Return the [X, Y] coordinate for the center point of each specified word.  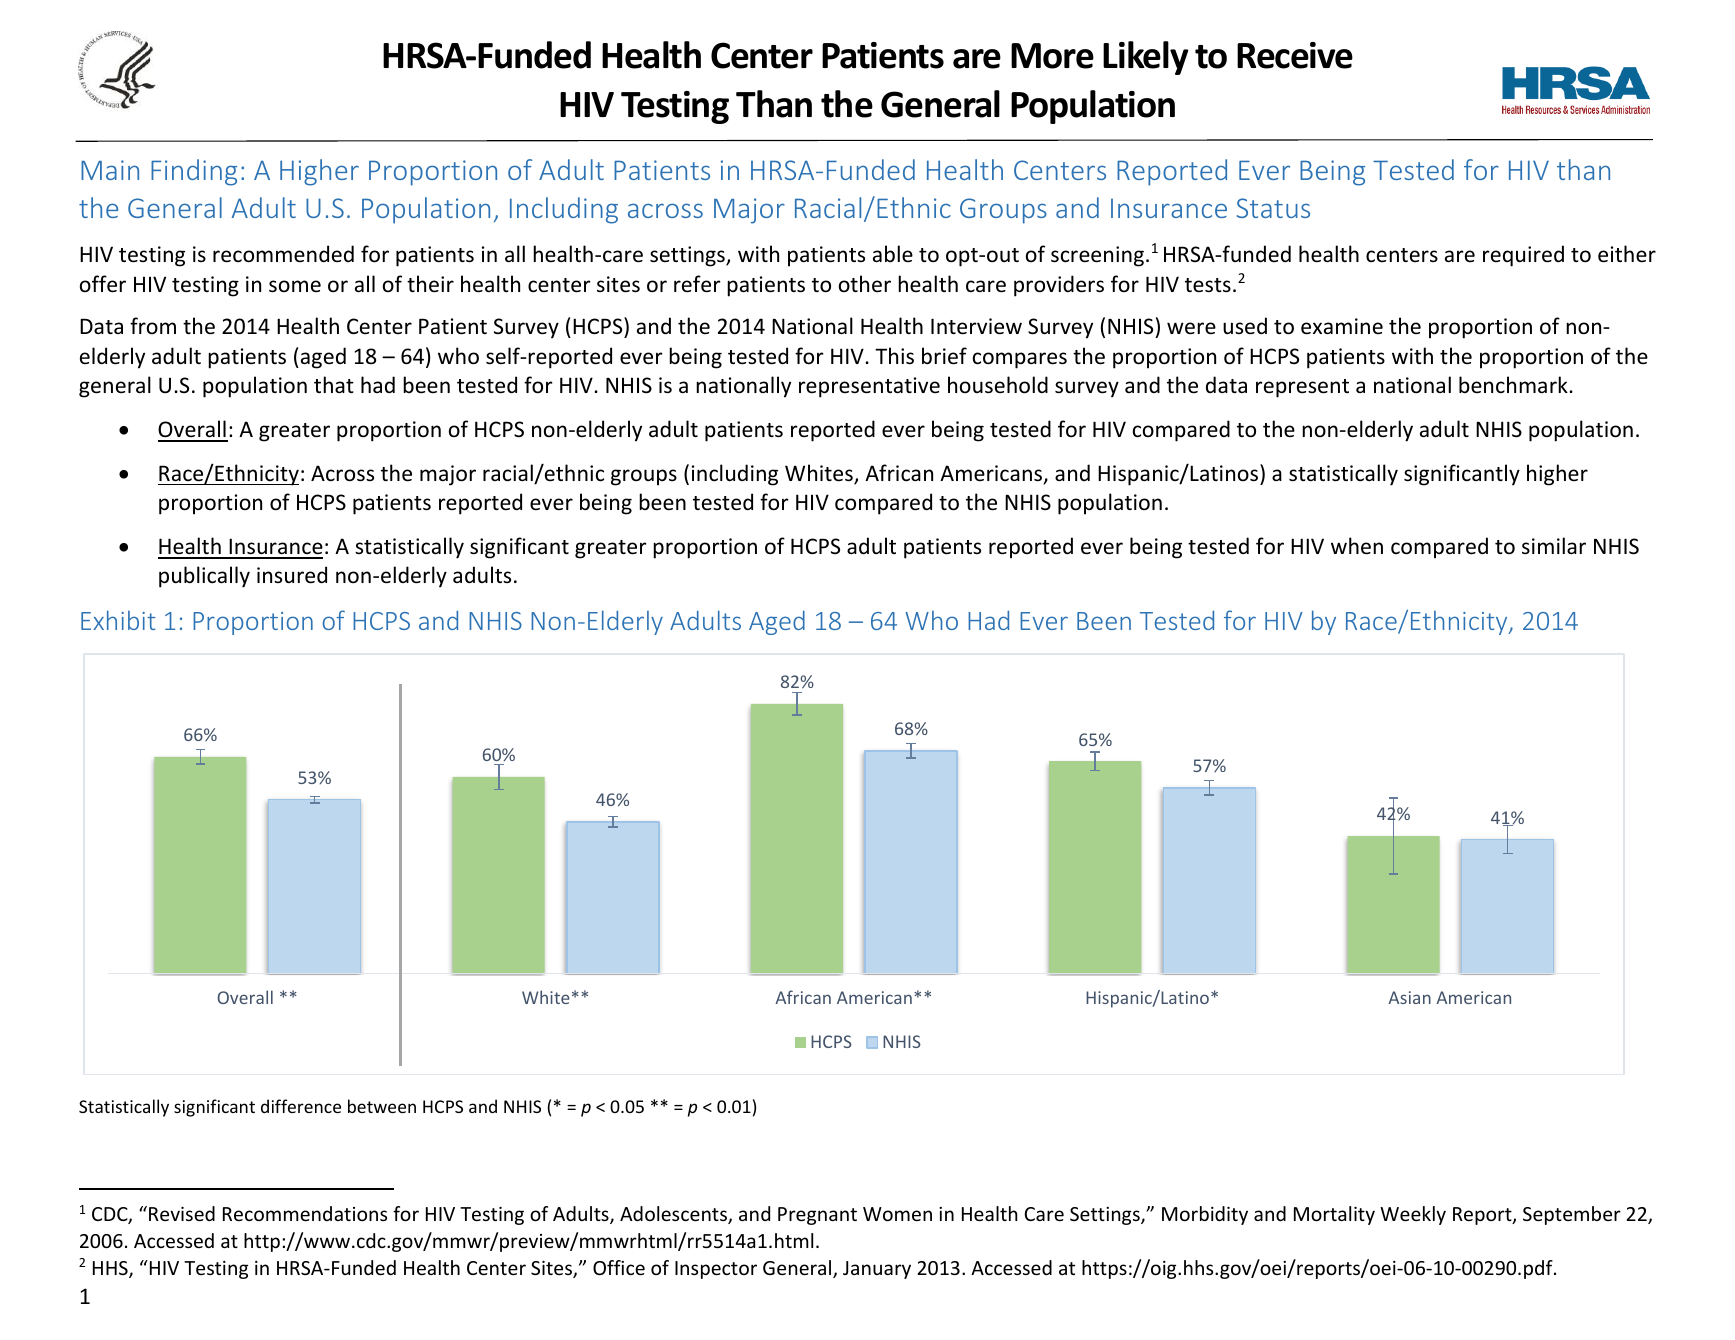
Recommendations [305, 1213]
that [334, 384]
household [998, 385]
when [1357, 546]
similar [1554, 545]
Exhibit [118, 620]
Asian [1409, 997]
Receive [1295, 55]
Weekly [1413, 1215]
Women [897, 1214]
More [1052, 56]
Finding [194, 172]
